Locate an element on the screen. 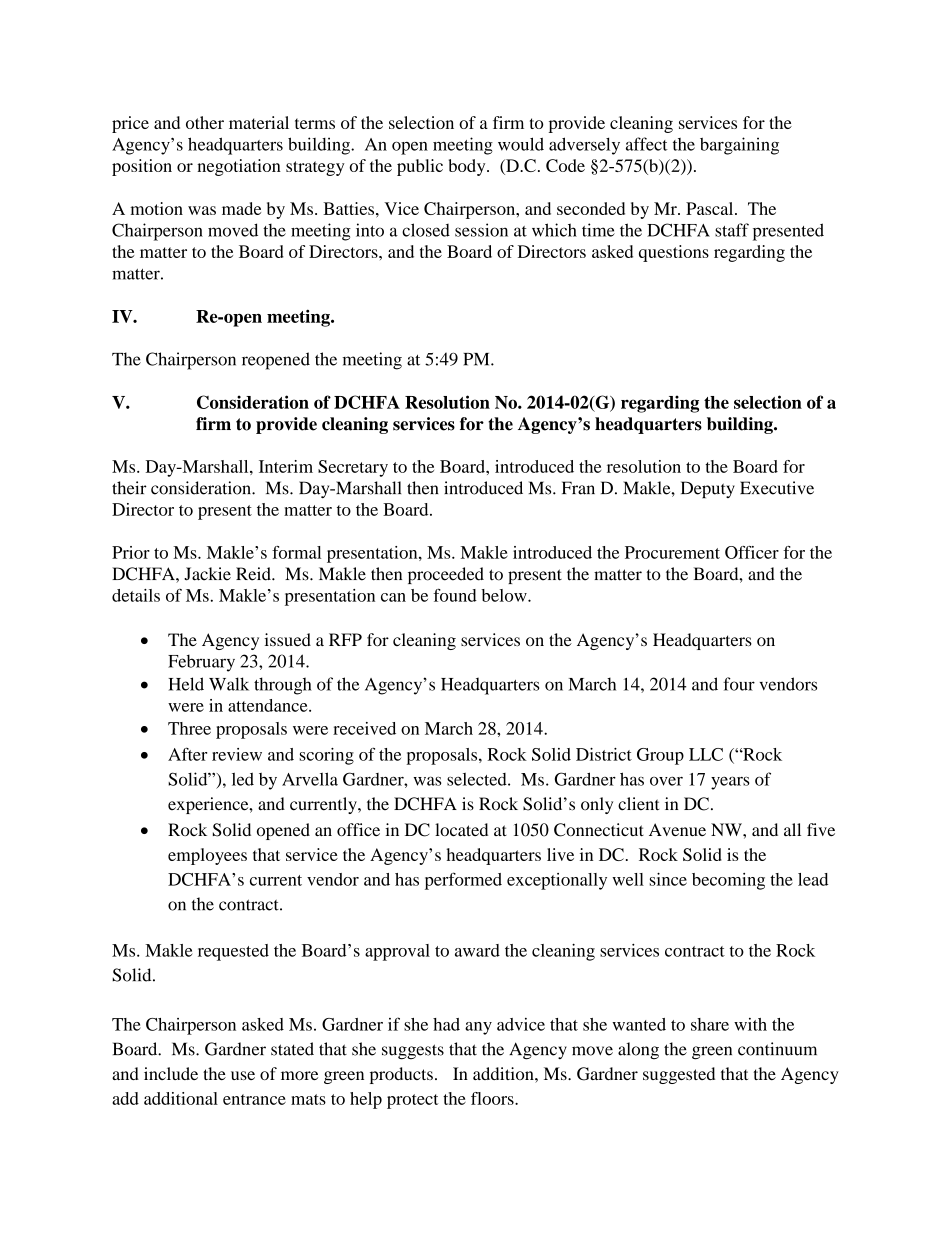 The height and width of the screenshot is (1233, 952). employees is located at coordinates (207, 856).
